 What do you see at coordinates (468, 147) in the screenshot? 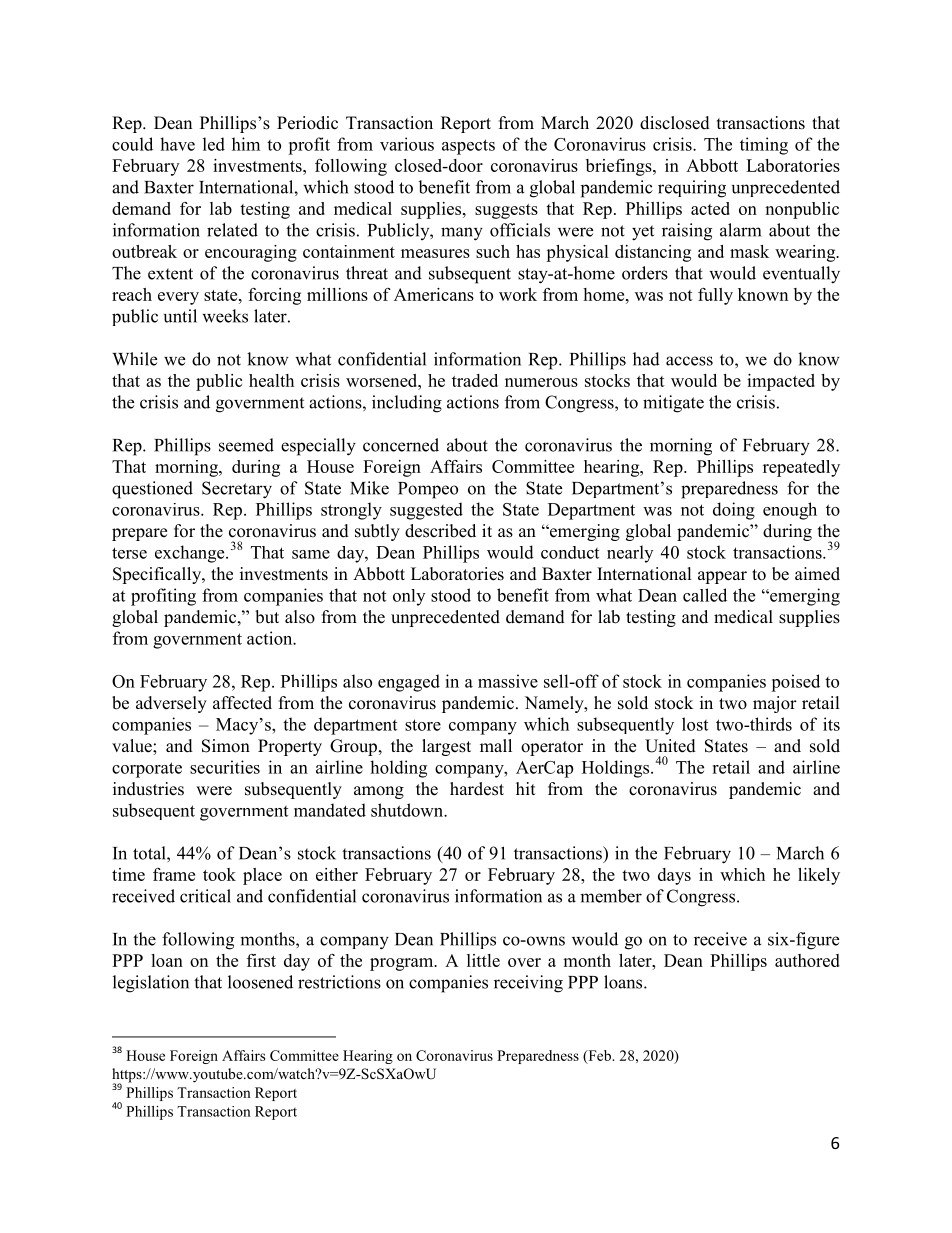
I see `aspects` at bounding box center [468, 147].
